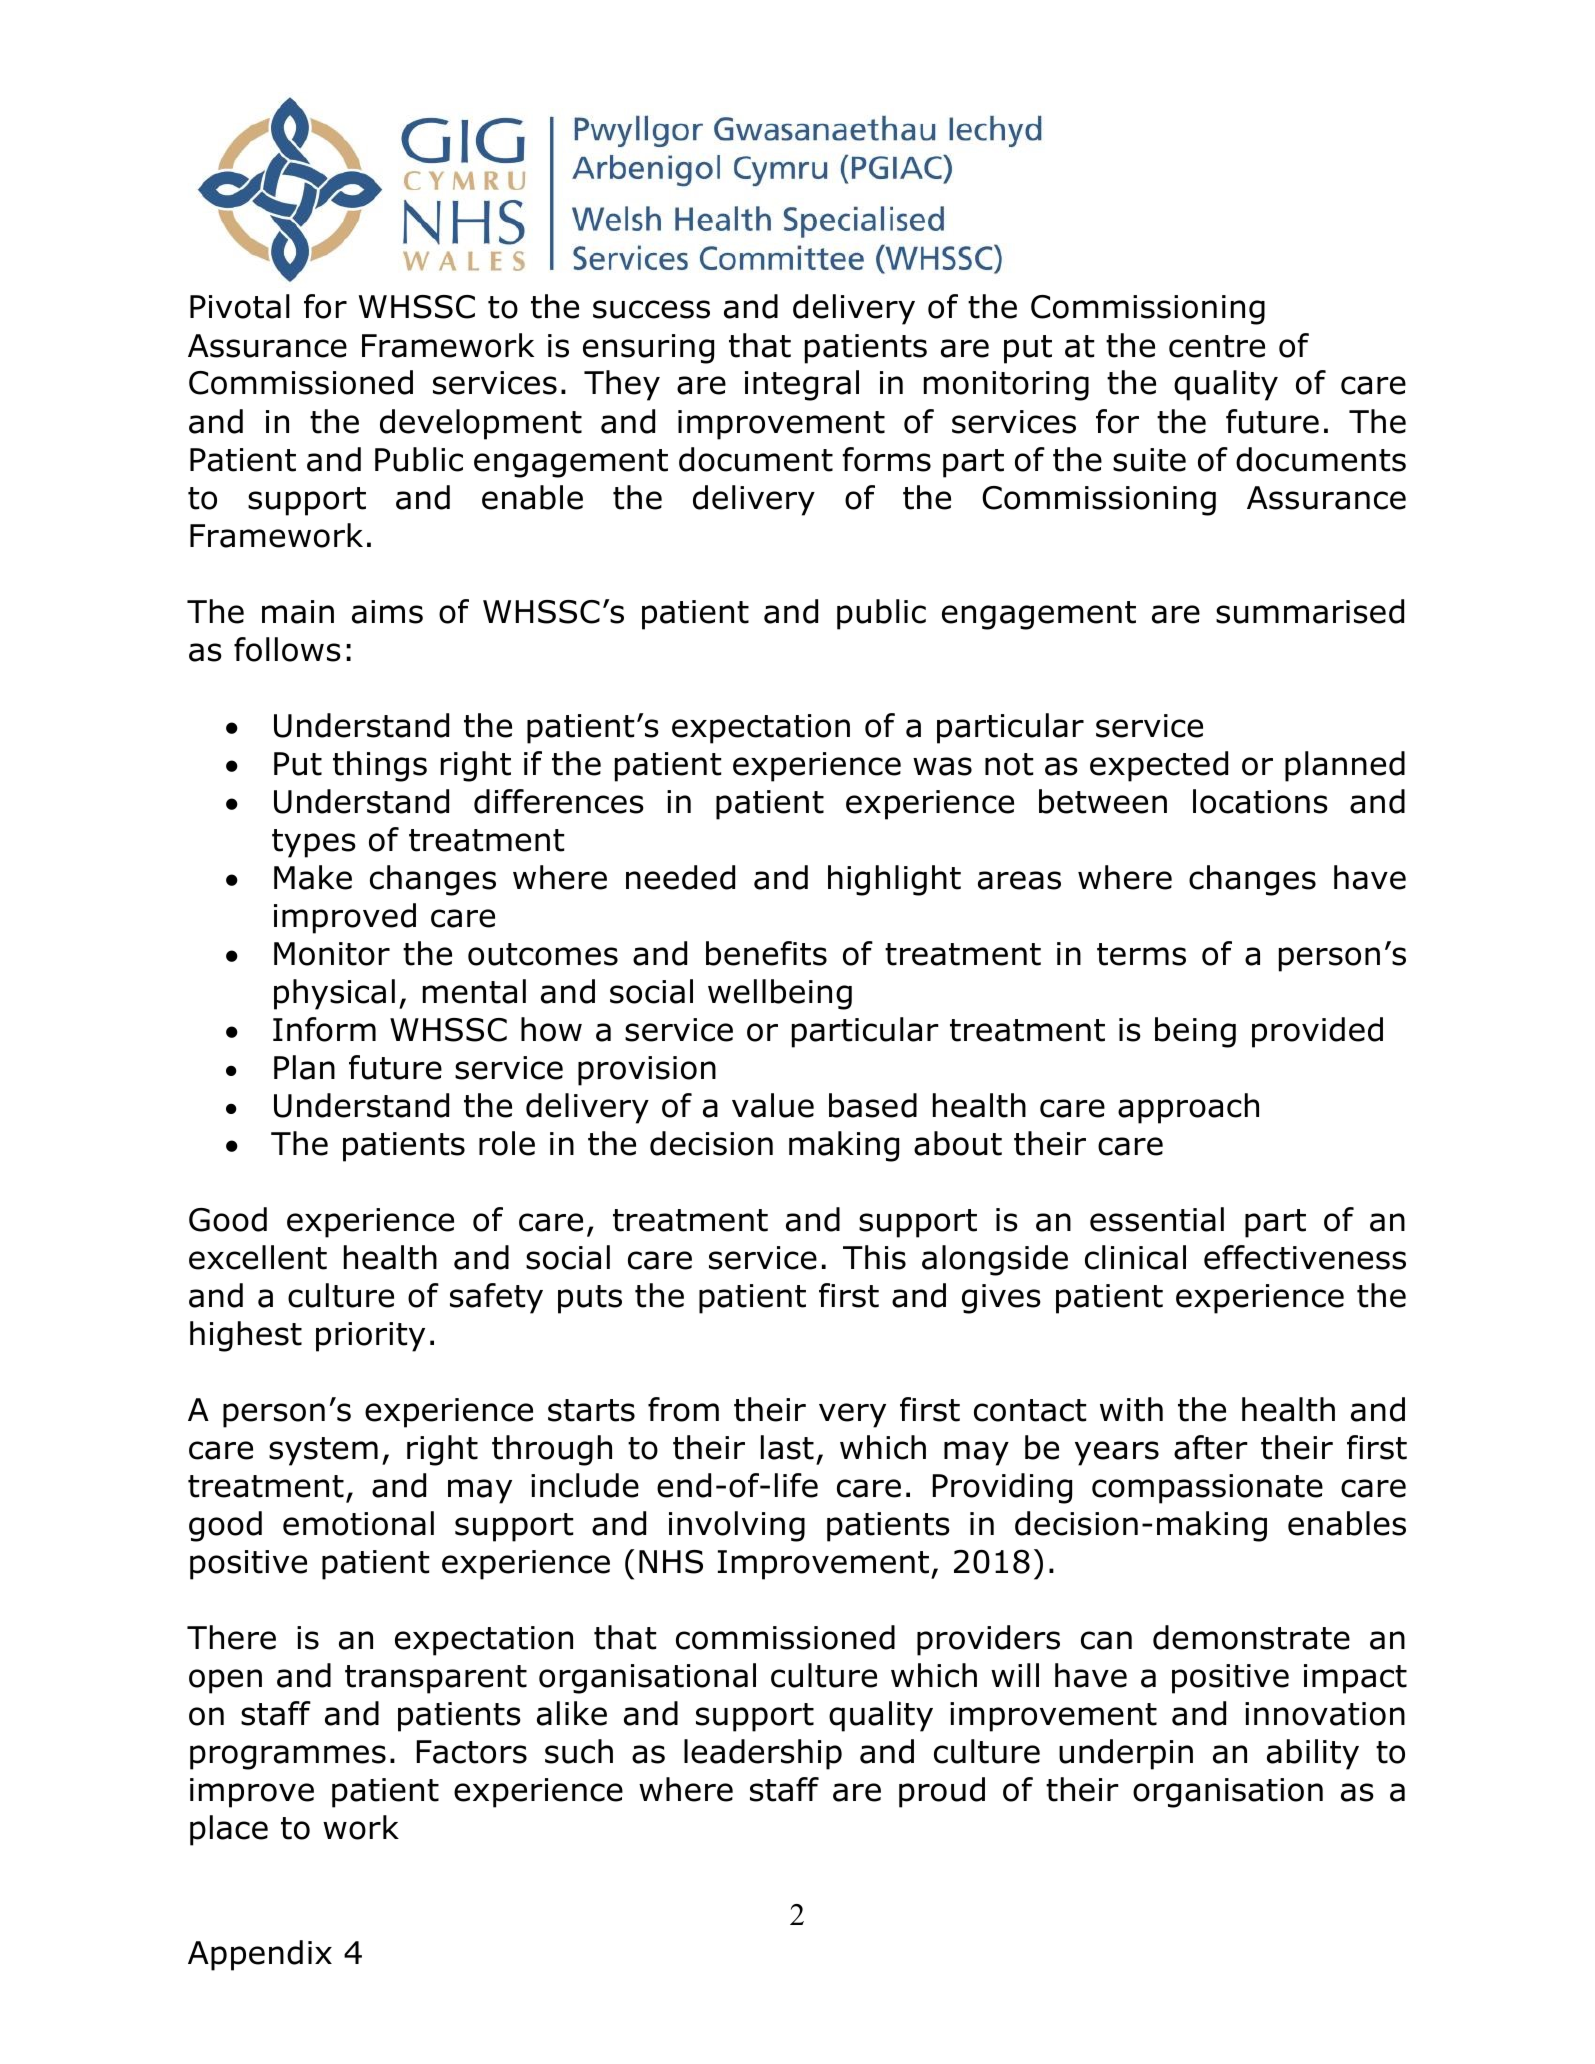 This page has height=2064, width=1595. I want to click on ability, so click(1313, 1754).
